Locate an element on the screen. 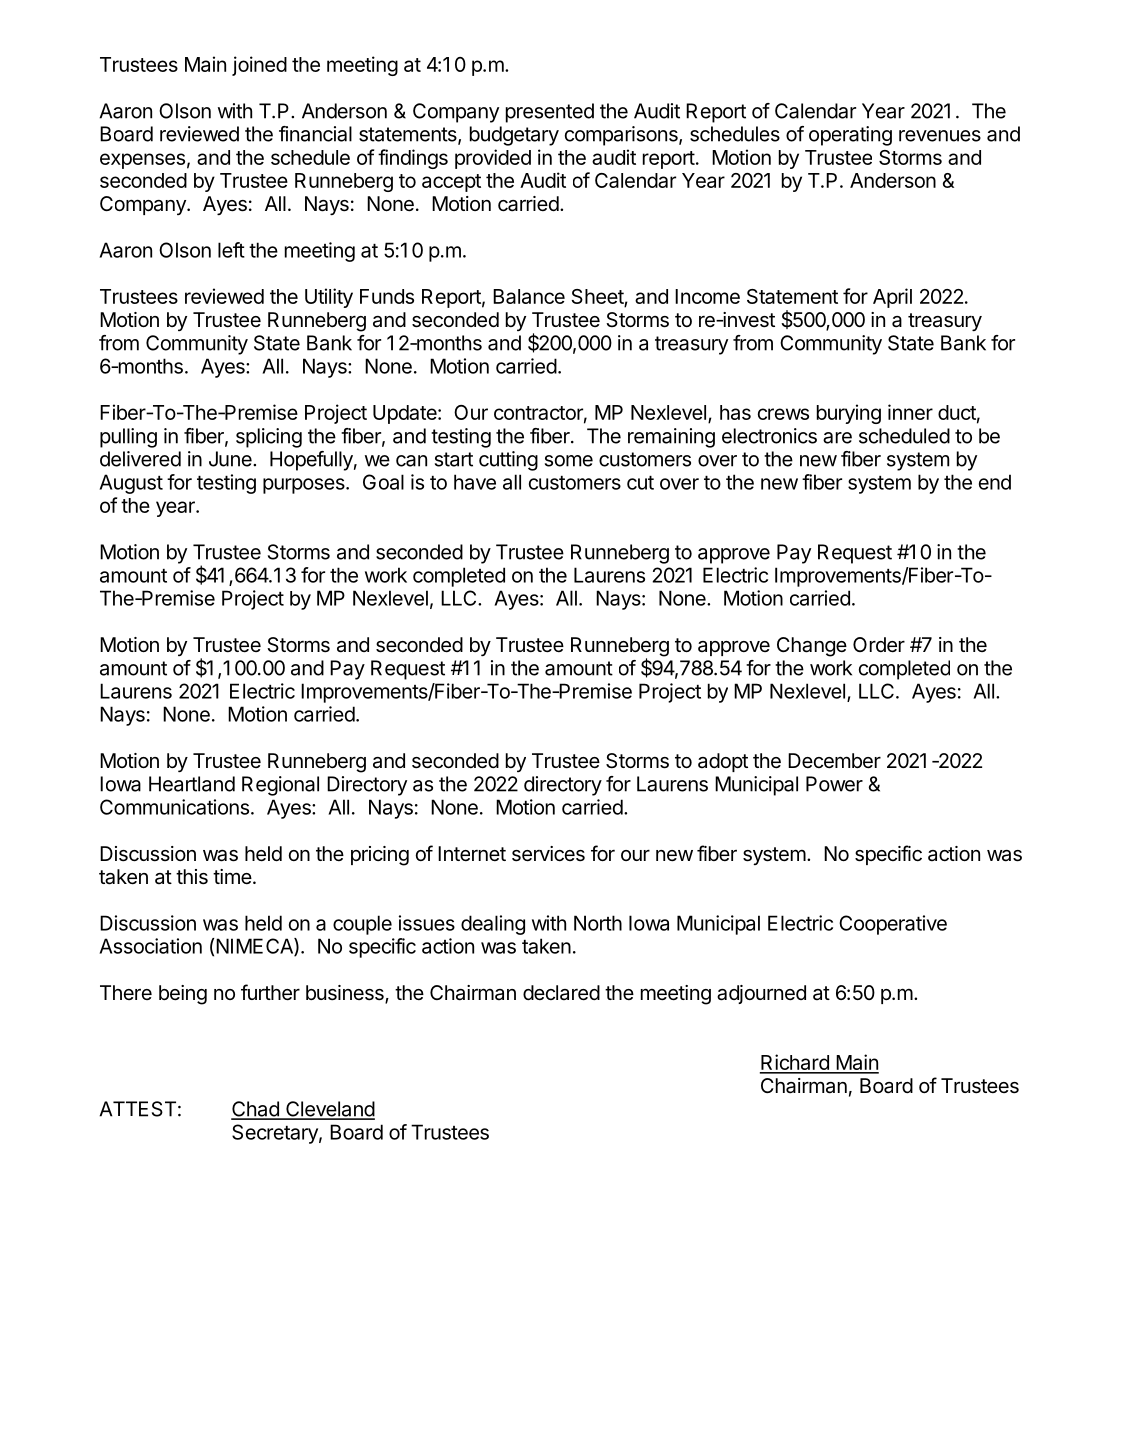 Image resolution: width=1123 pixels, height=1453 pixels. operating is located at coordinates (850, 136).
